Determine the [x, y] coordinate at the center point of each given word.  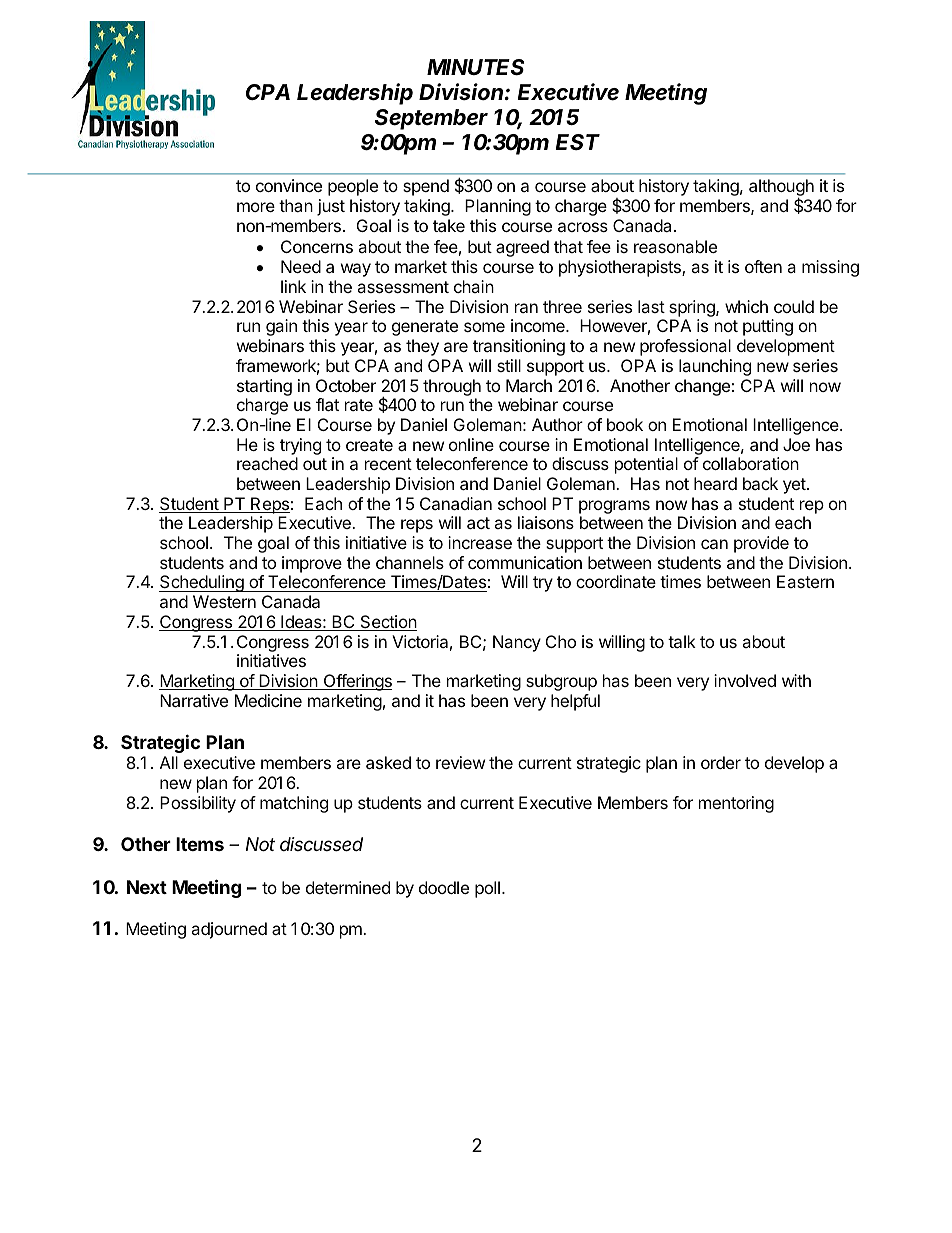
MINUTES [475, 67]
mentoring [736, 804]
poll [487, 889]
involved [745, 680]
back [760, 483]
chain [474, 286]
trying [300, 446]
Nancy [517, 643]
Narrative [194, 700]
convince [289, 185]
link [293, 286]
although [781, 189]
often [763, 266]
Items [200, 844]
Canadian [456, 503]
